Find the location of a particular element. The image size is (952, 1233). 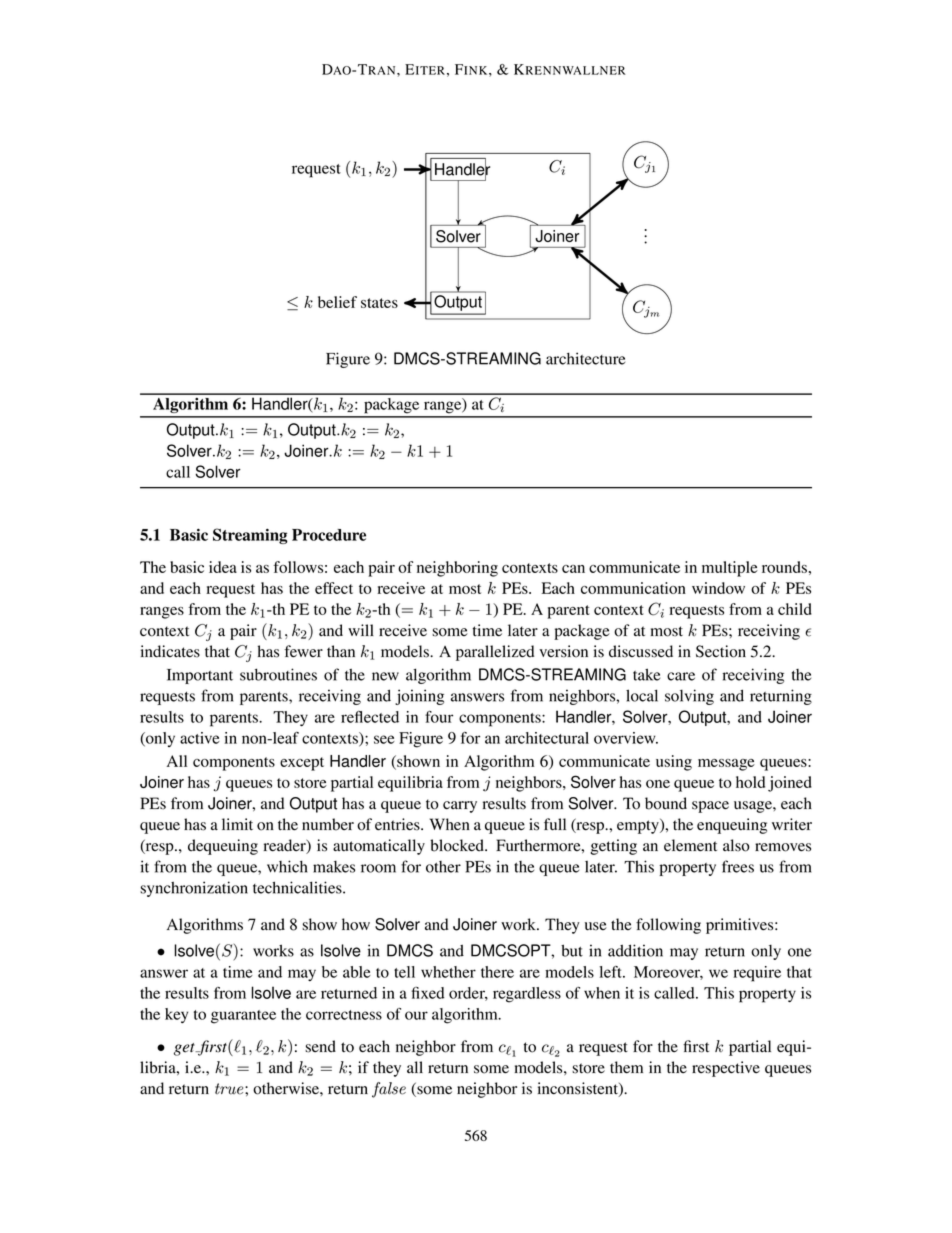

architecture is located at coordinates (585, 358).
